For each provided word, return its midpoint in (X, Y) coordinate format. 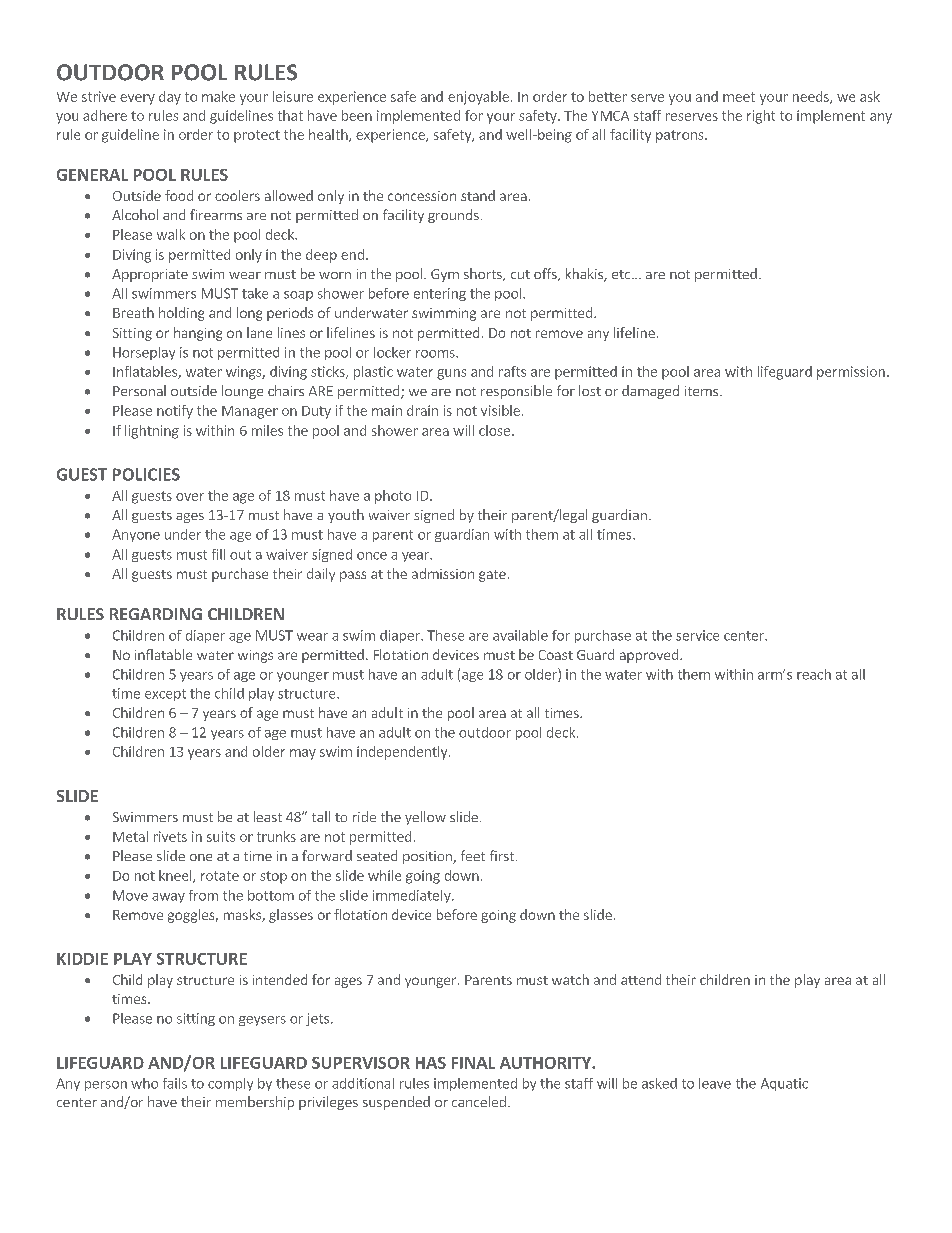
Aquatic (784, 1084)
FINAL (473, 1063)
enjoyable (478, 98)
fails (175, 1083)
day (170, 98)
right (761, 117)
